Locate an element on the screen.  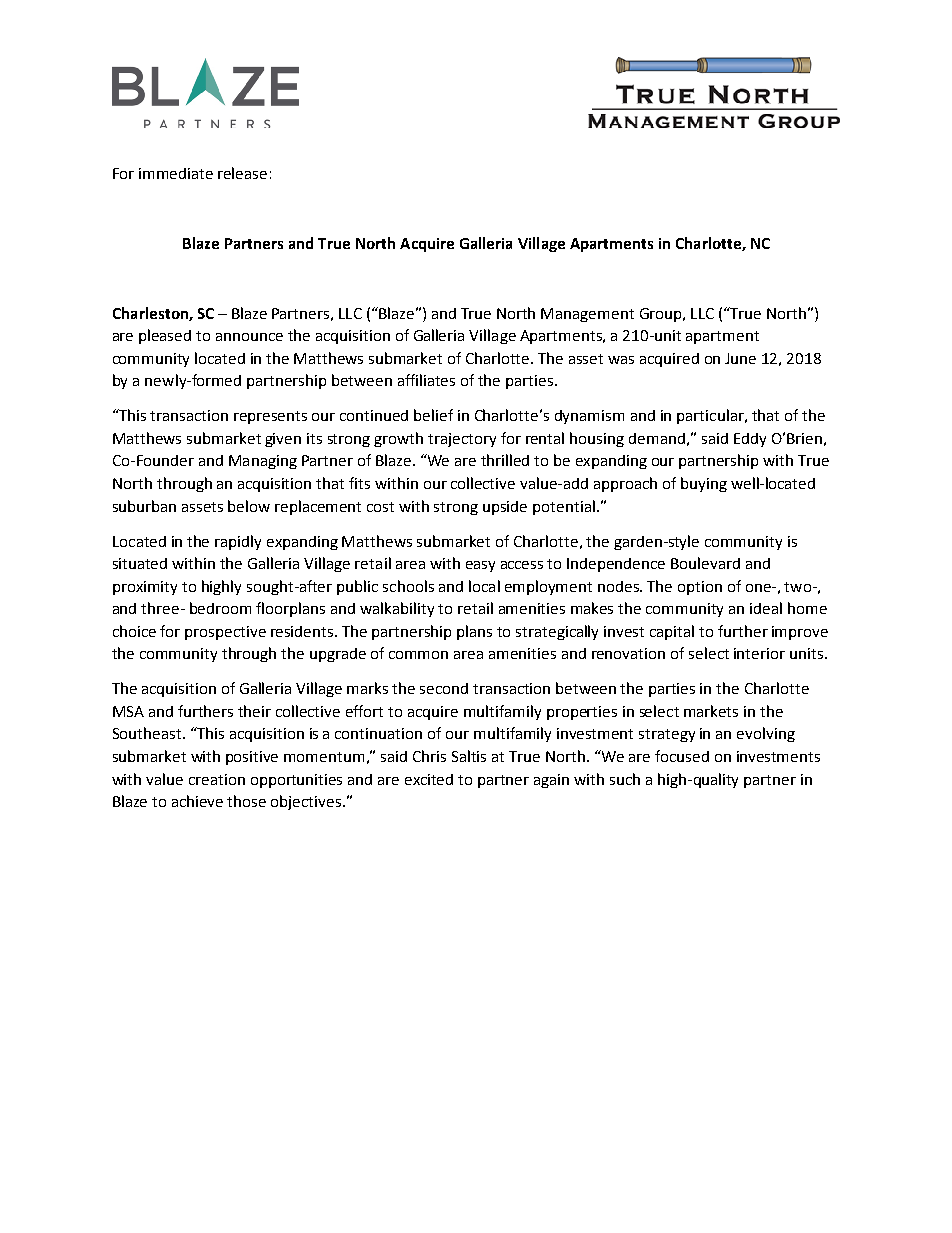
June is located at coordinates (740, 358).
